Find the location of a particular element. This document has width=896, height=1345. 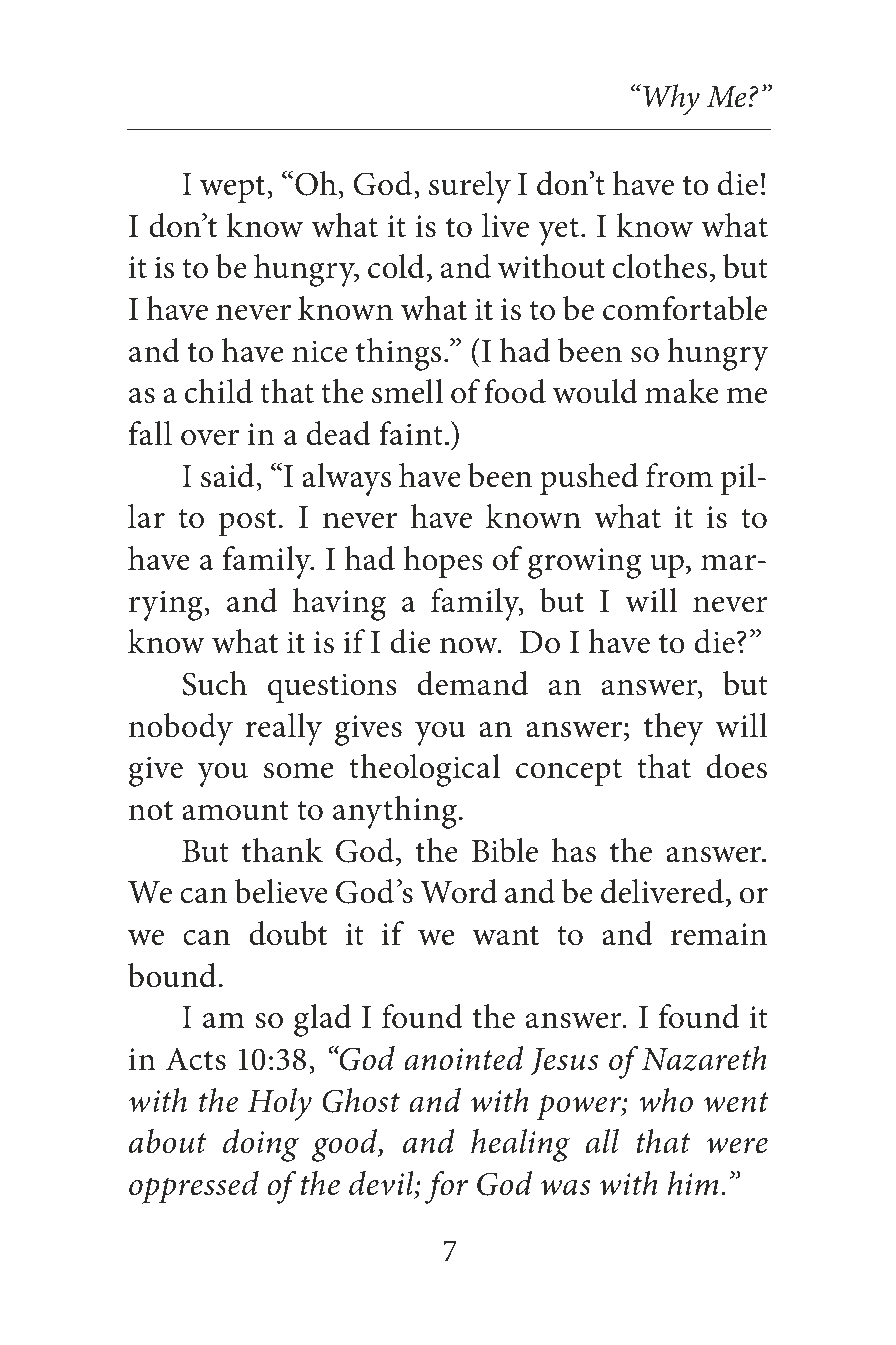

child is located at coordinates (219, 391).
